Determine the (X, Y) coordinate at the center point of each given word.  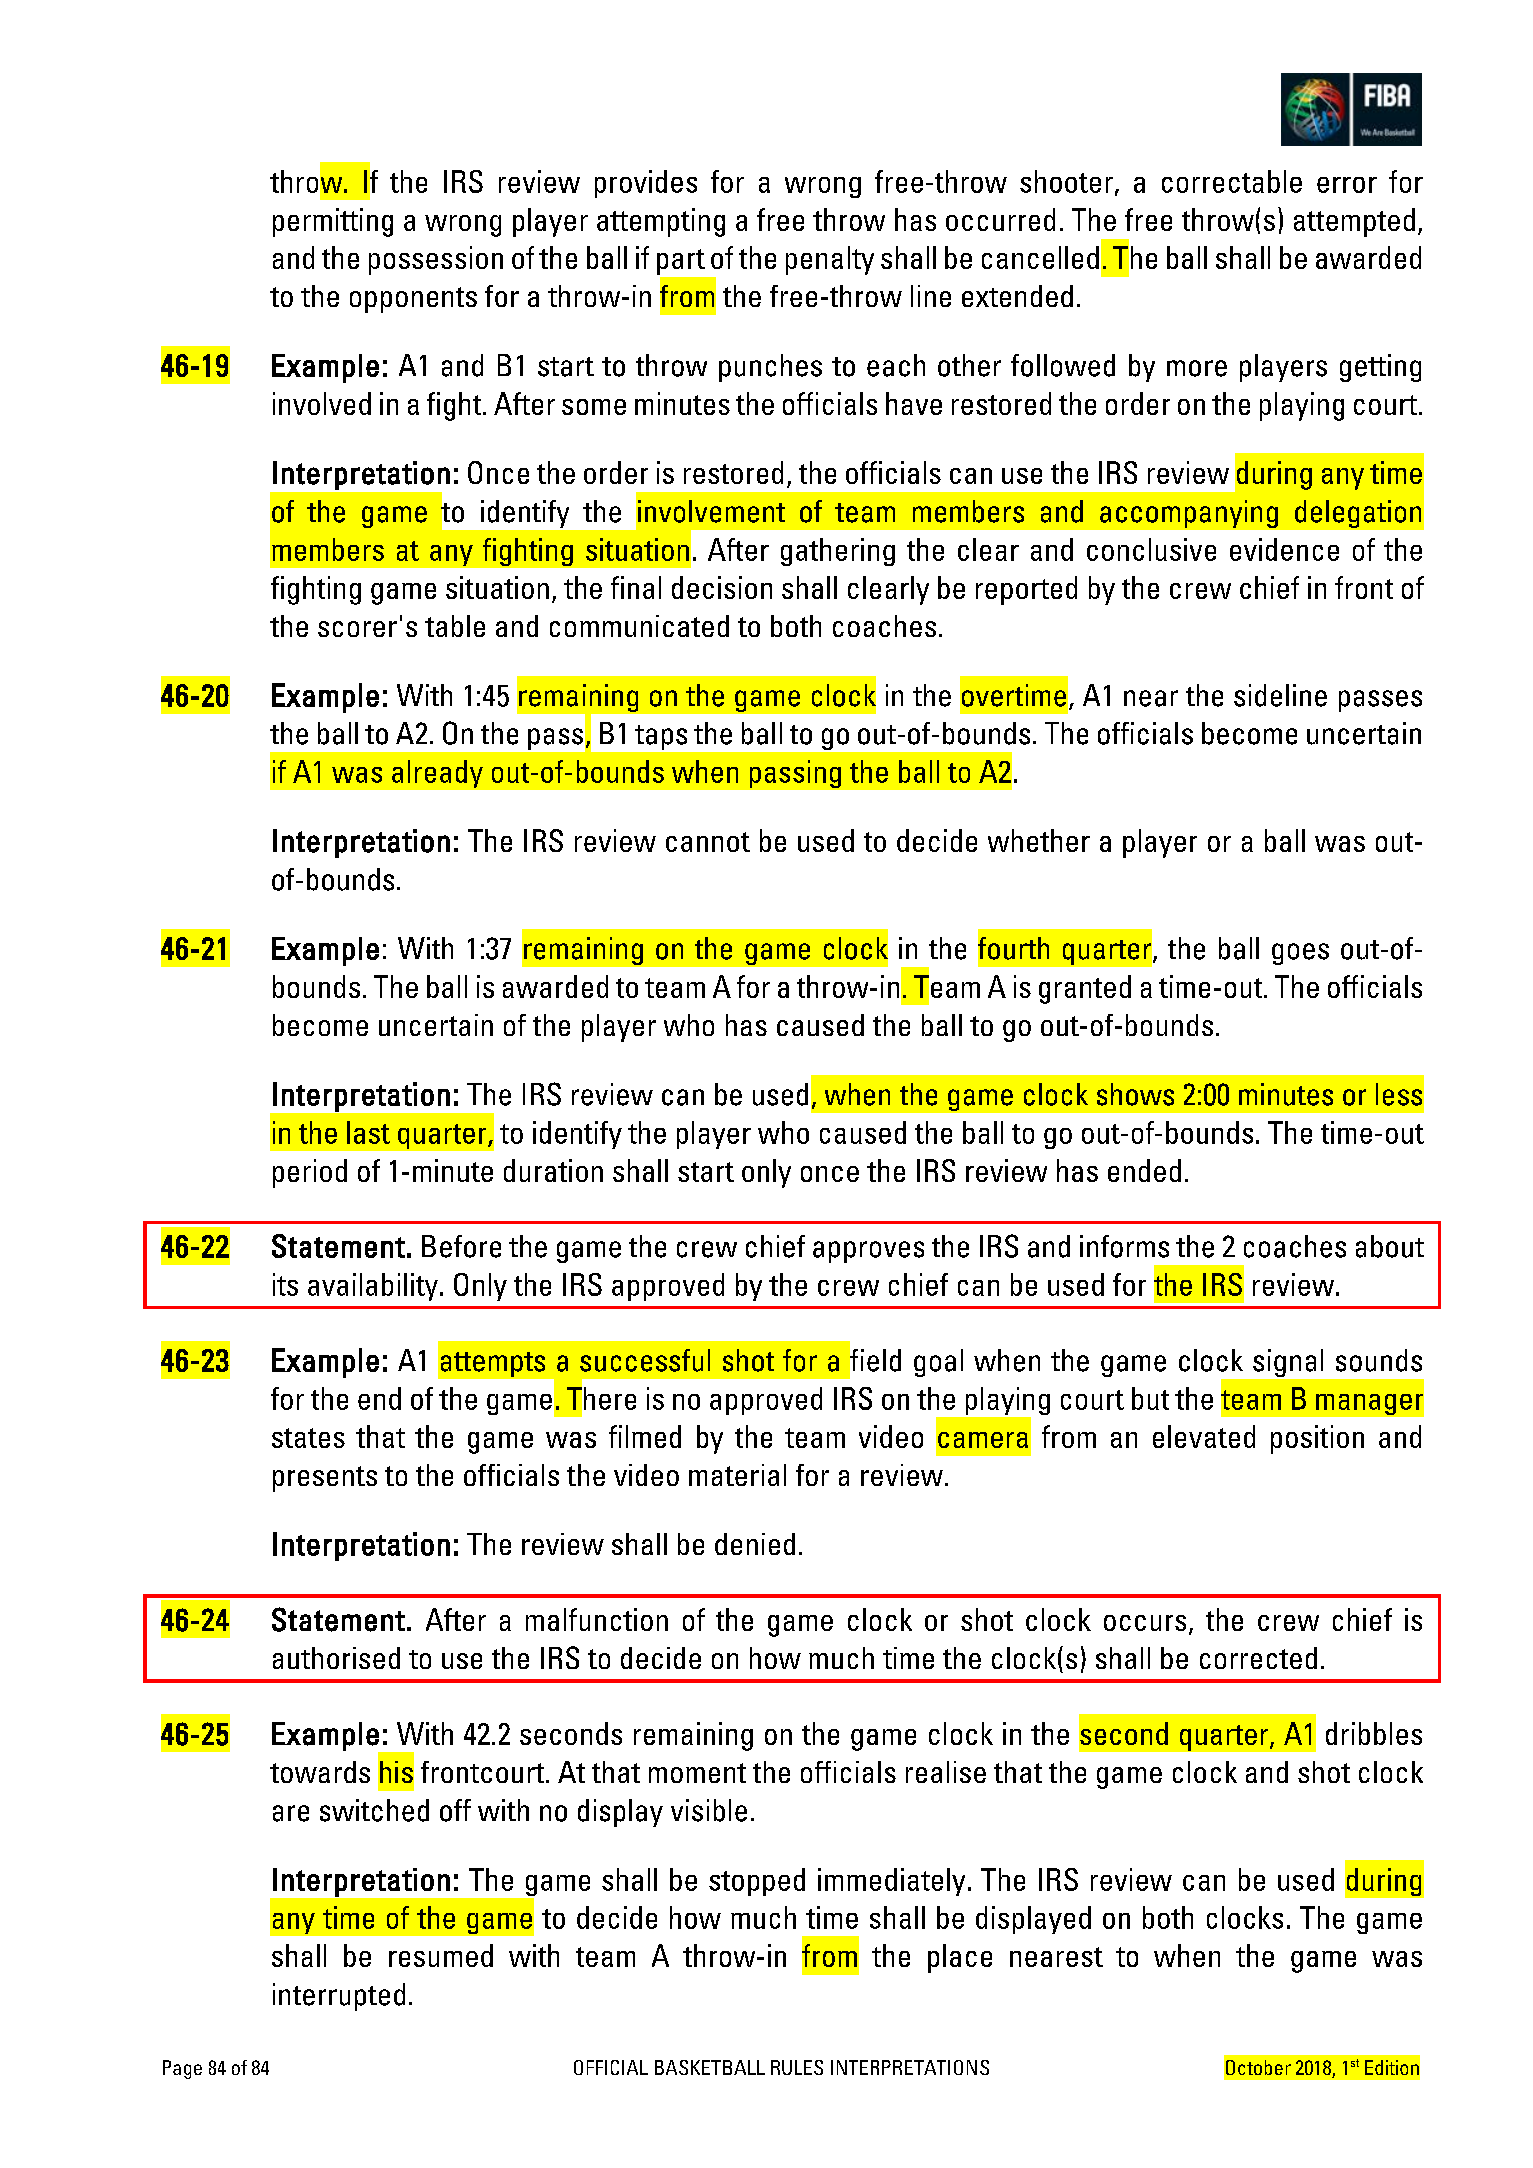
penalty (830, 260)
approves (868, 1252)
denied (755, 1544)
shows (1135, 1094)
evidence (1284, 549)
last (368, 1132)
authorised (336, 1658)
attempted (1354, 222)
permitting (333, 222)
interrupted (339, 1997)
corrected (1258, 1658)
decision (722, 587)
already (437, 774)
